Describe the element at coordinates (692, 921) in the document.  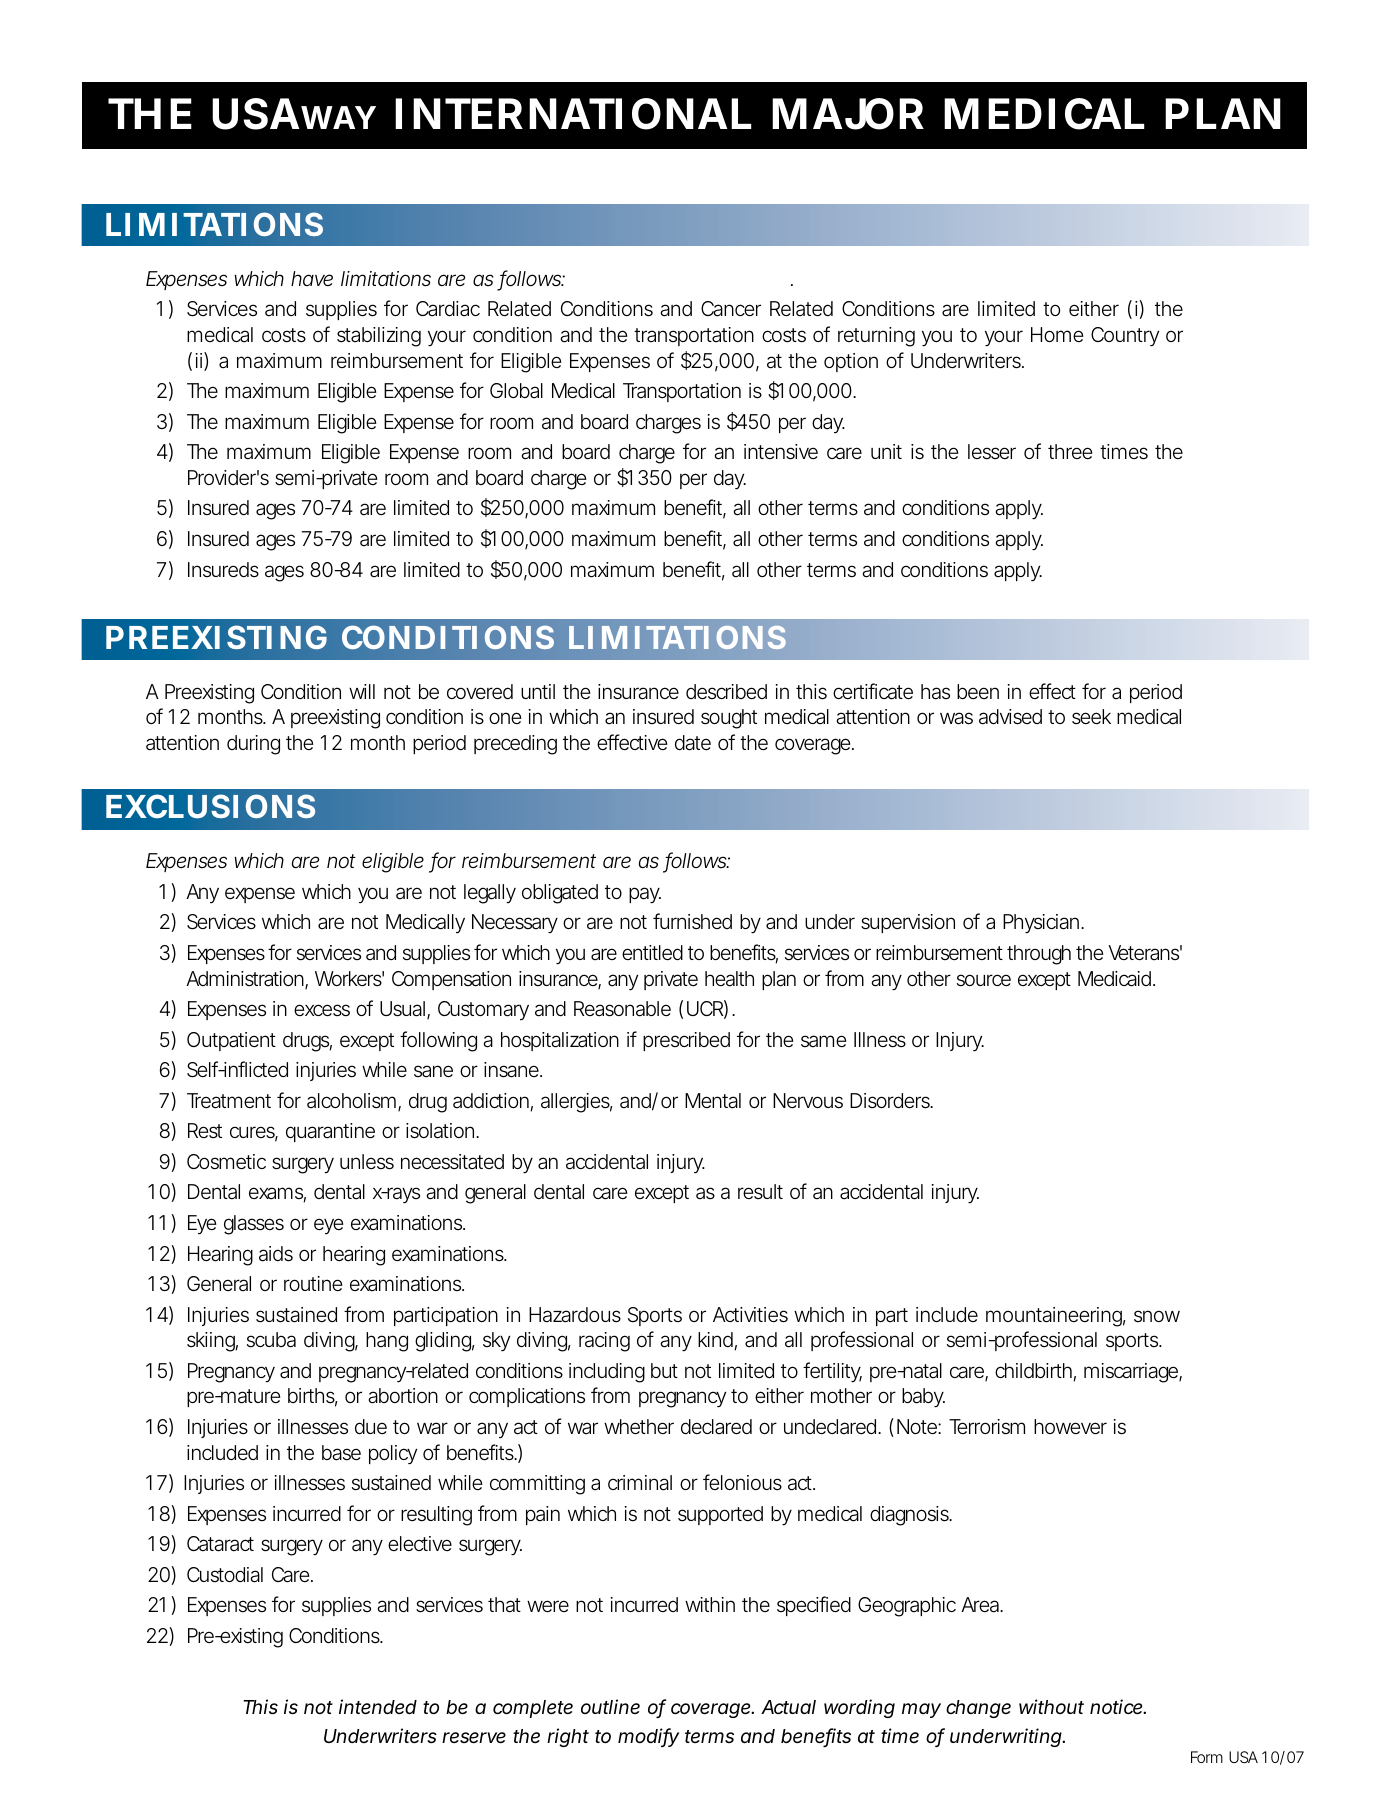
I see `furnished` at that location.
